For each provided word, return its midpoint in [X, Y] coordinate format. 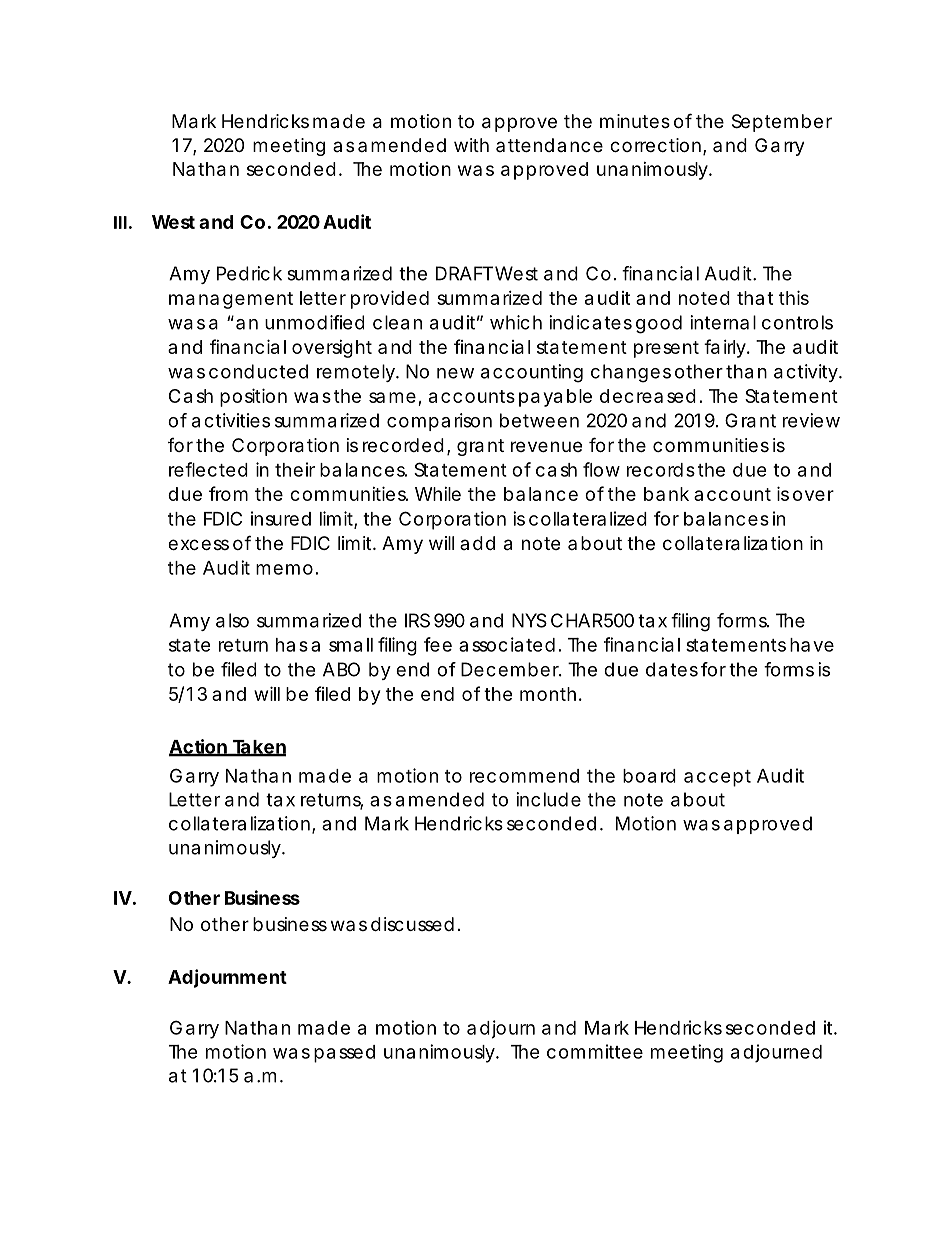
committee [595, 1051]
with [471, 145]
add [477, 543]
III [120, 222]
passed [344, 1054]
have [812, 645]
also [232, 620]
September [782, 123]
